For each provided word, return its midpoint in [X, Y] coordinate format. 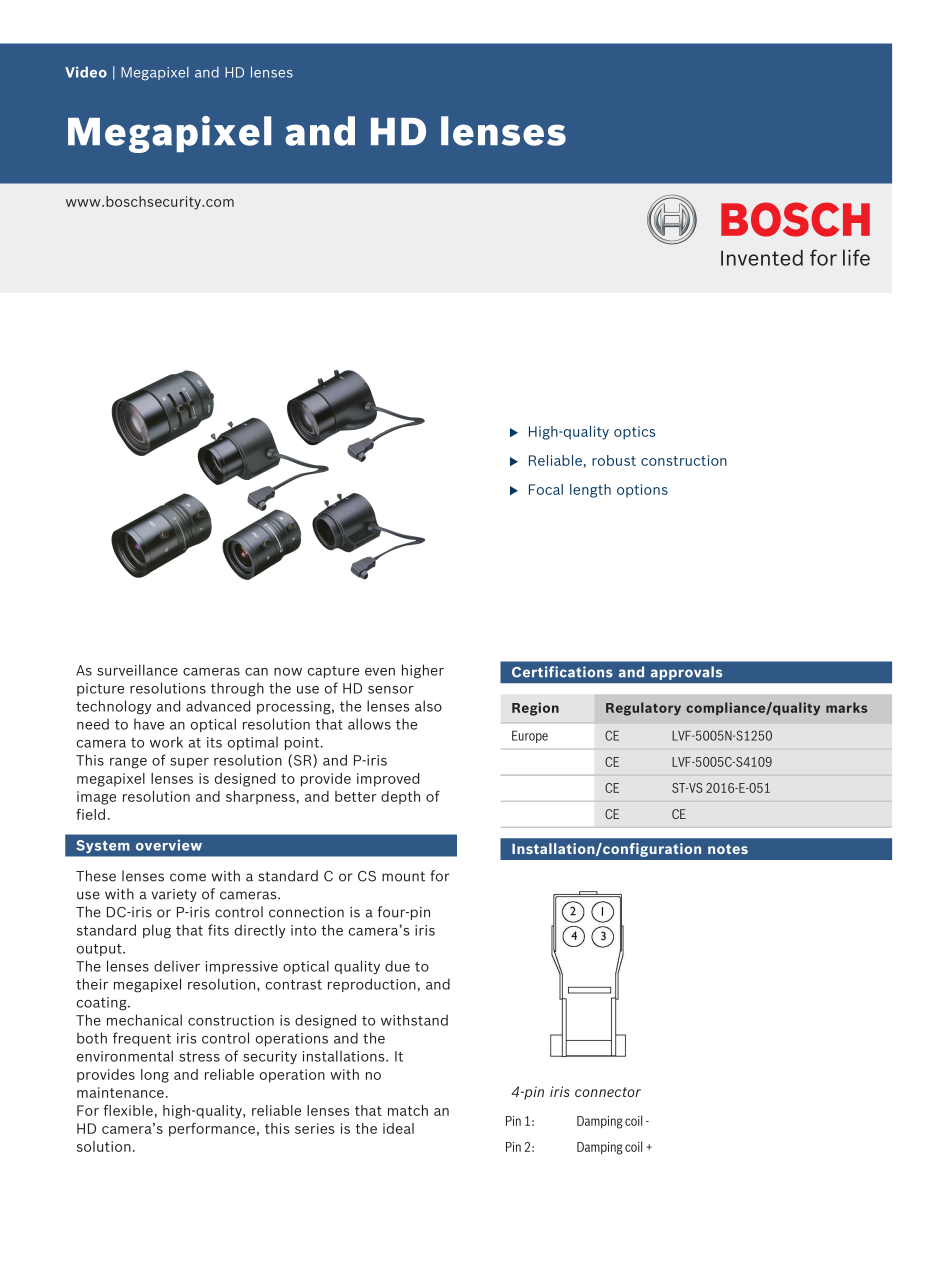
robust [614, 460]
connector [608, 1092]
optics [635, 433]
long [155, 1076]
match [408, 1110]
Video [86, 72]
